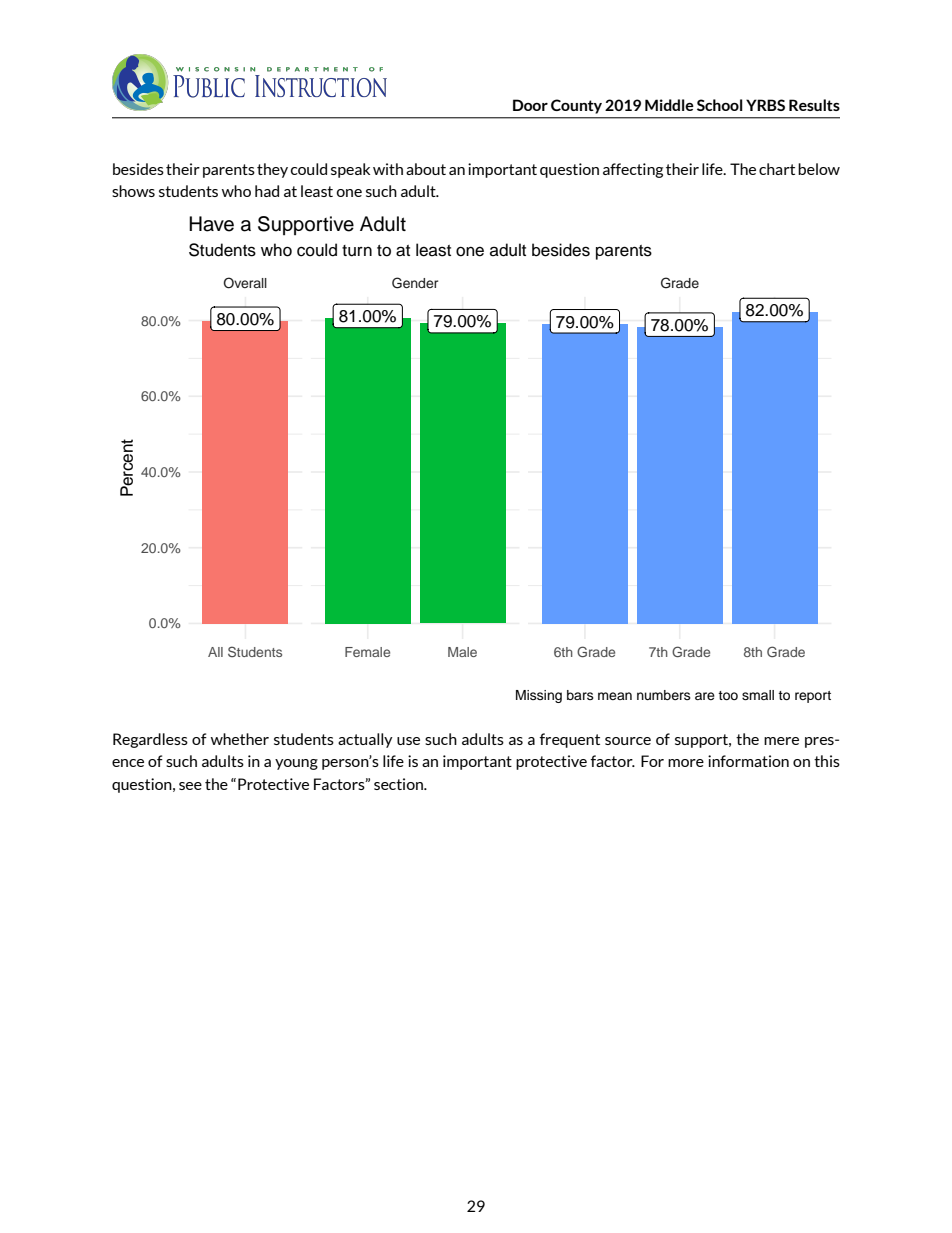 The image size is (952, 1233). Describe the element at coordinates (758, 695) in the page. I see `small` at that location.
